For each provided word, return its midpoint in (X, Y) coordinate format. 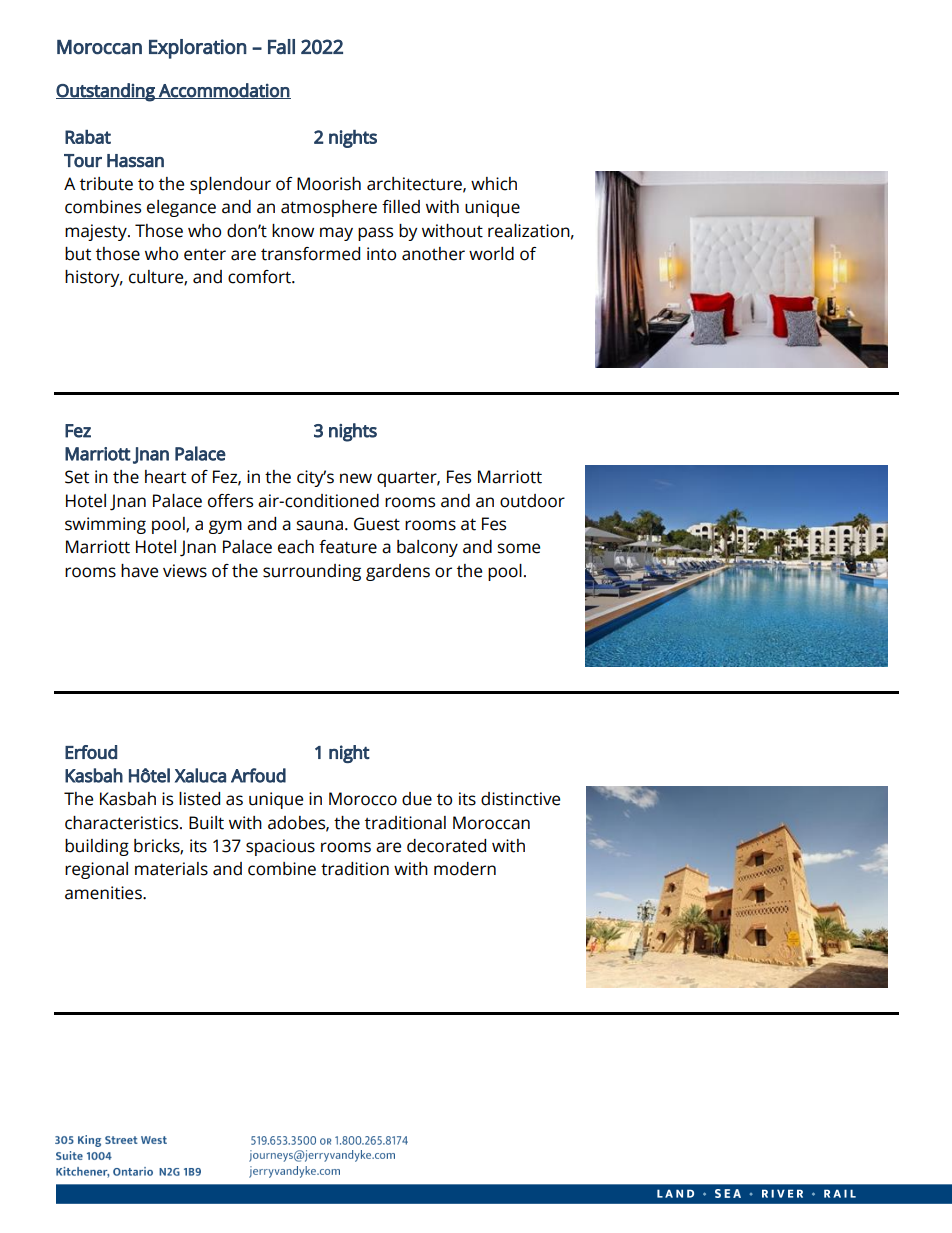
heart (165, 477)
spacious (280, 847)
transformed (310, 254)
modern (465, 869)
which (494, 184)
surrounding (312, 572)
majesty (97, 232)
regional (96, 870)
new (356, 478)
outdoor (532, 501)
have (139, 571)
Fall (281, 47)
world (491, 254)
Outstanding (106, 92)
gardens (398, 572)
